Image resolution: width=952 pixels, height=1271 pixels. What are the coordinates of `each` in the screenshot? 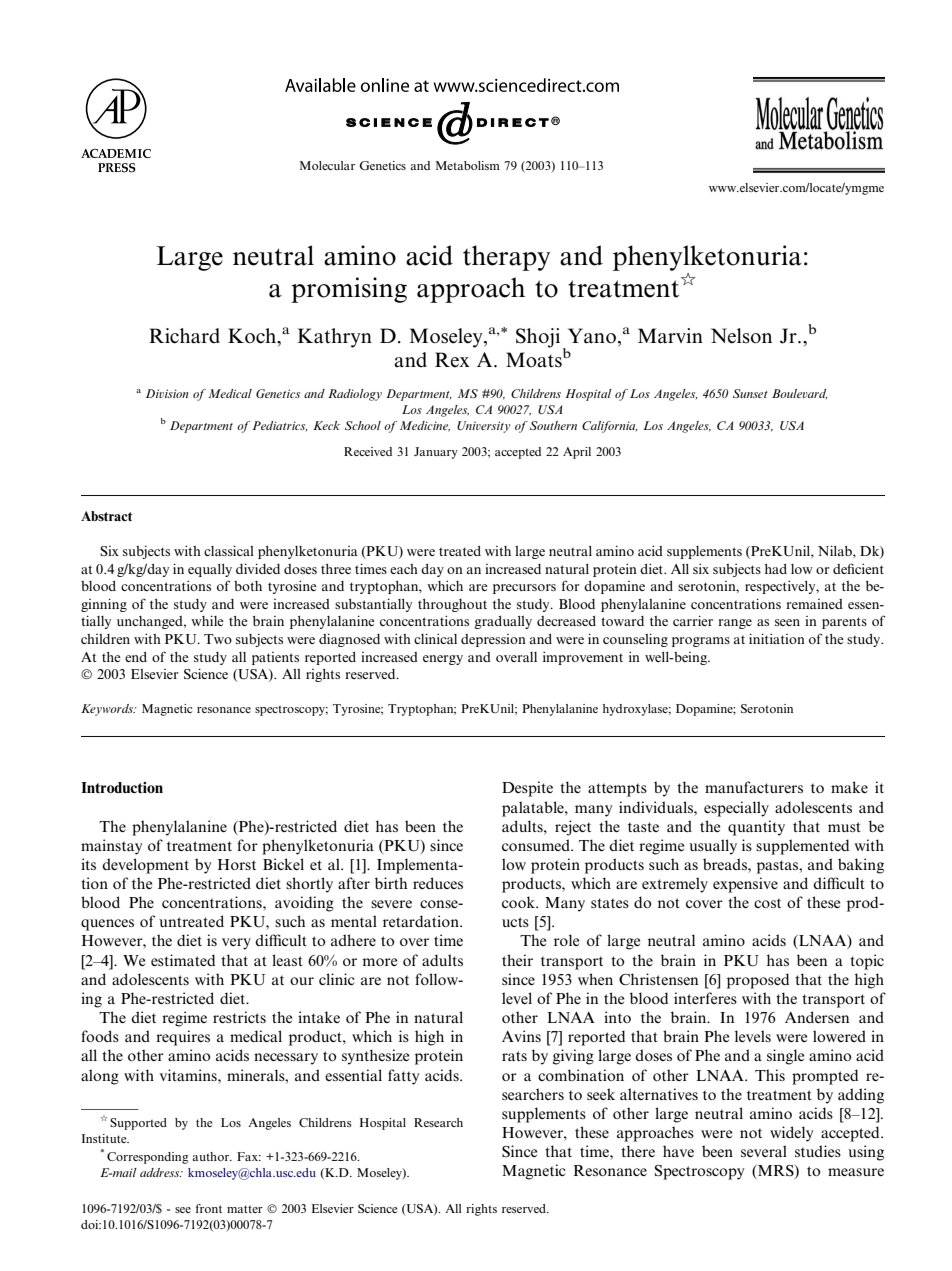 It's located at (404, 569).
